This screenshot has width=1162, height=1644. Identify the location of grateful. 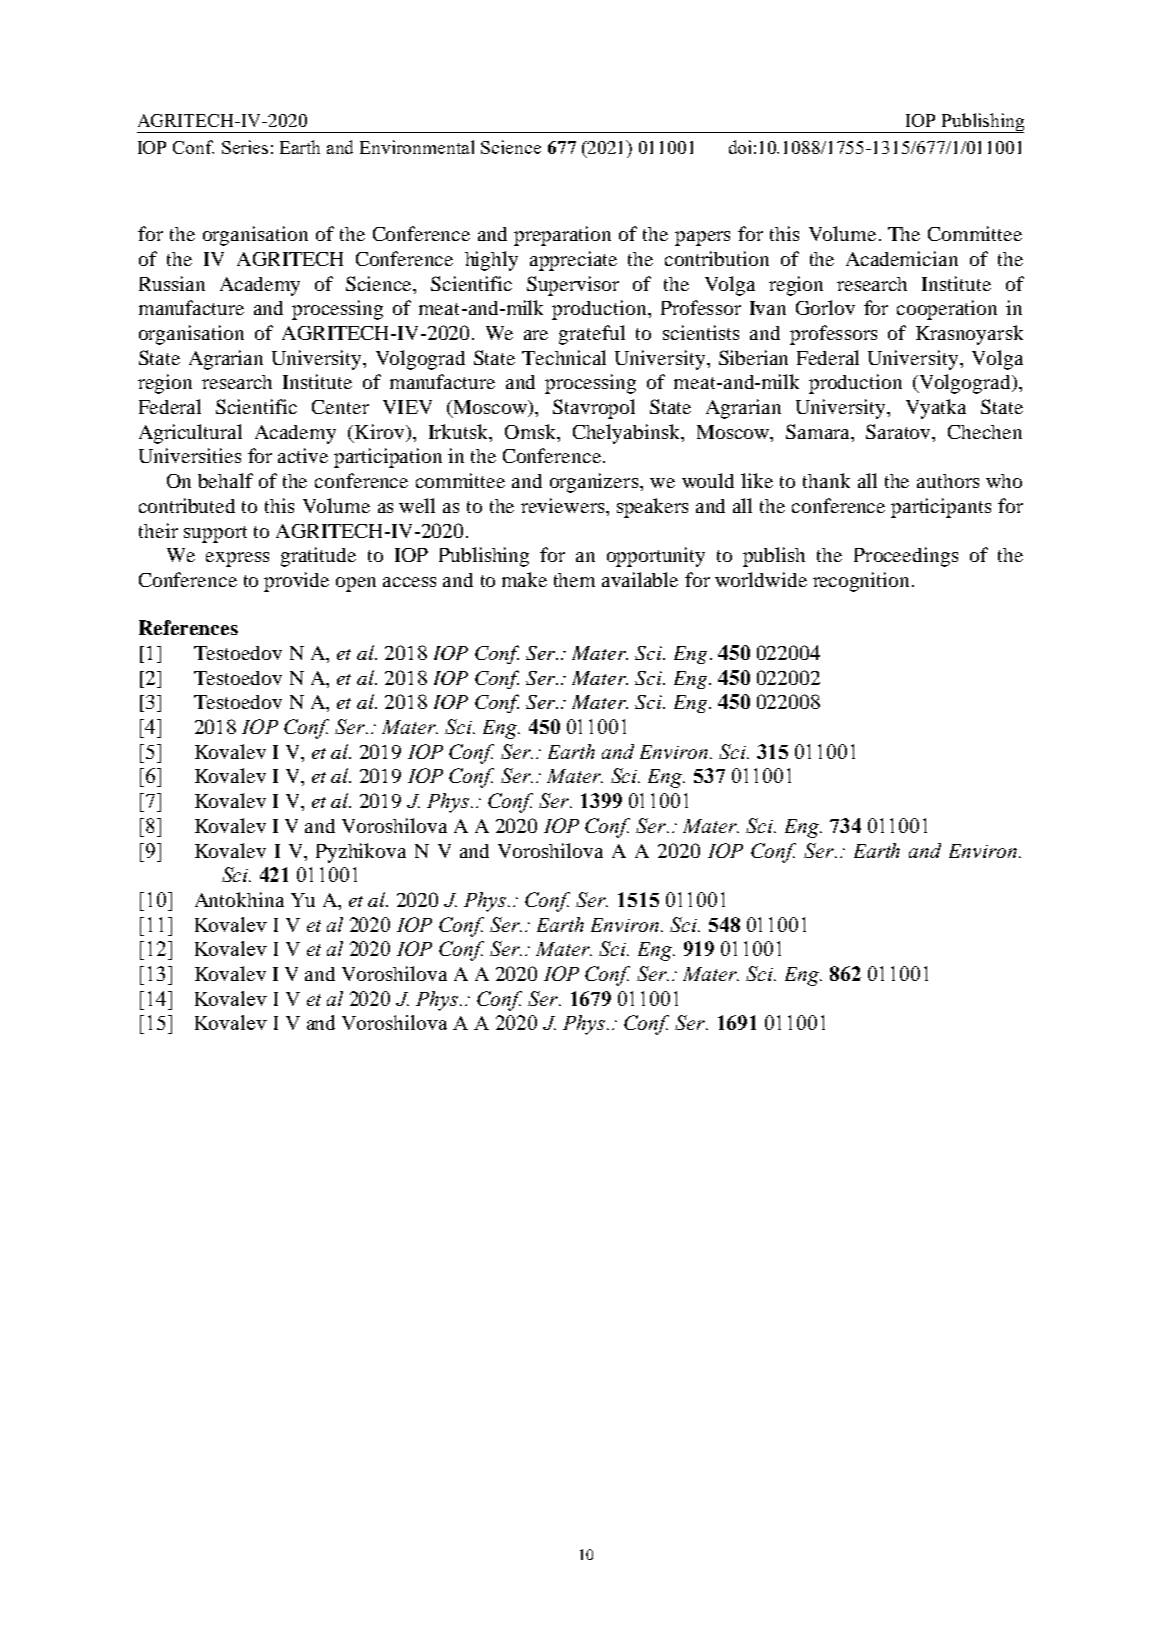
(592, 335).
